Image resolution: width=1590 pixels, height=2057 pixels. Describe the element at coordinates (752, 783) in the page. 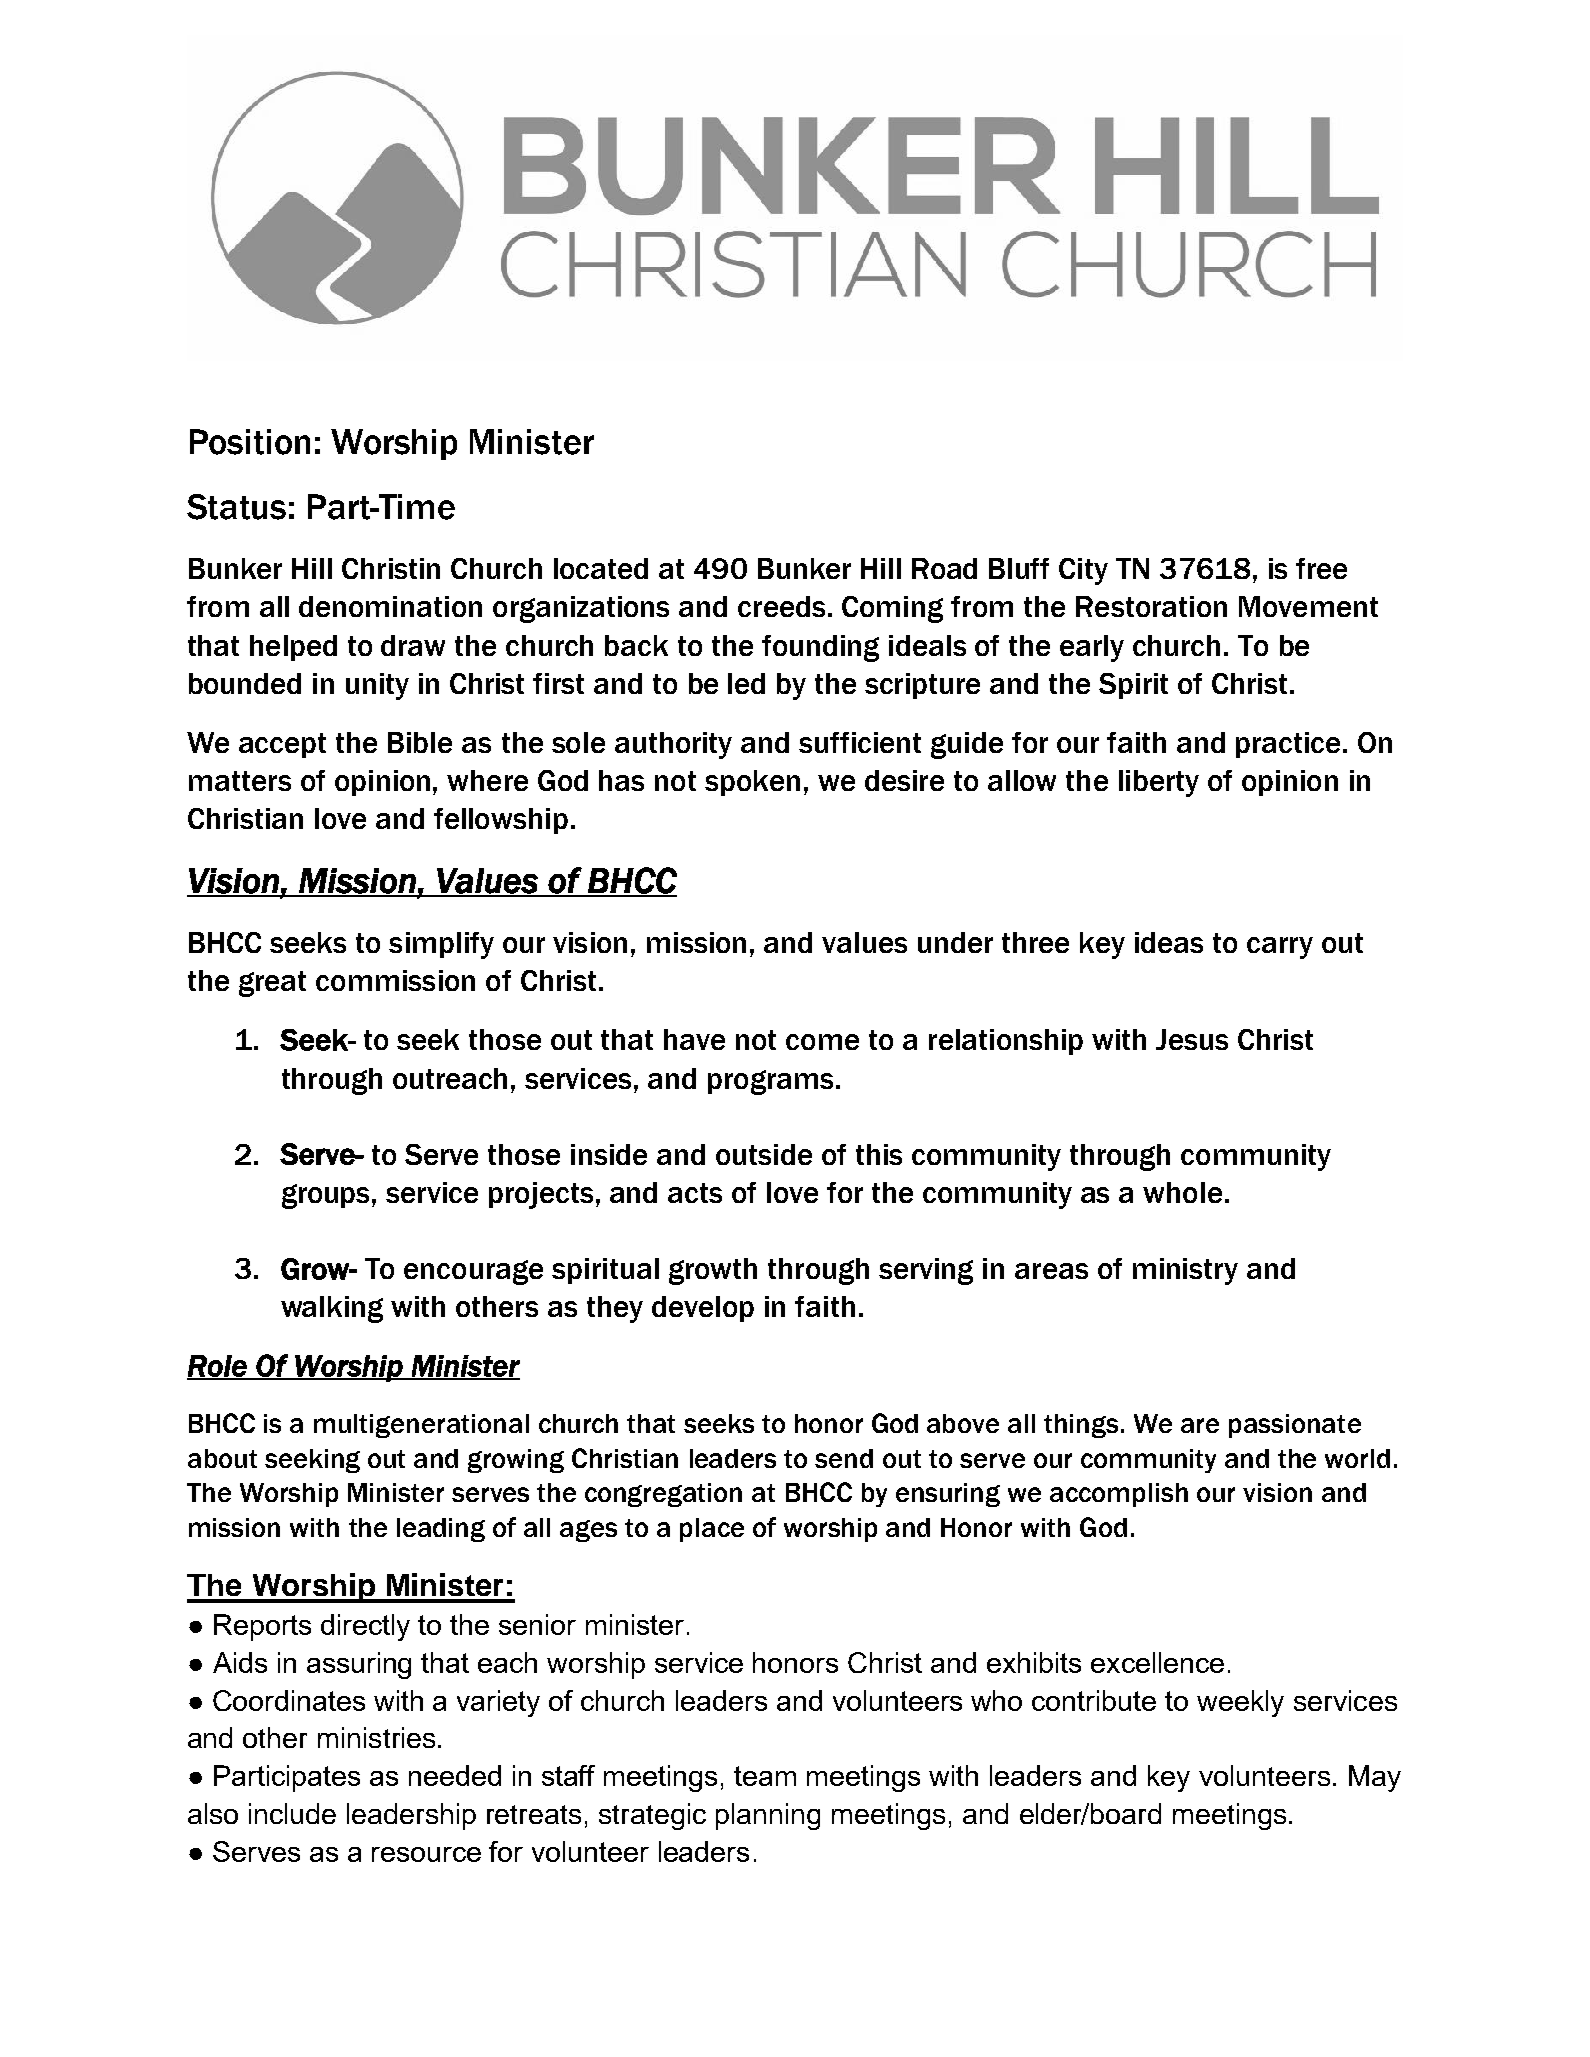

I see `spoken` at that location.
